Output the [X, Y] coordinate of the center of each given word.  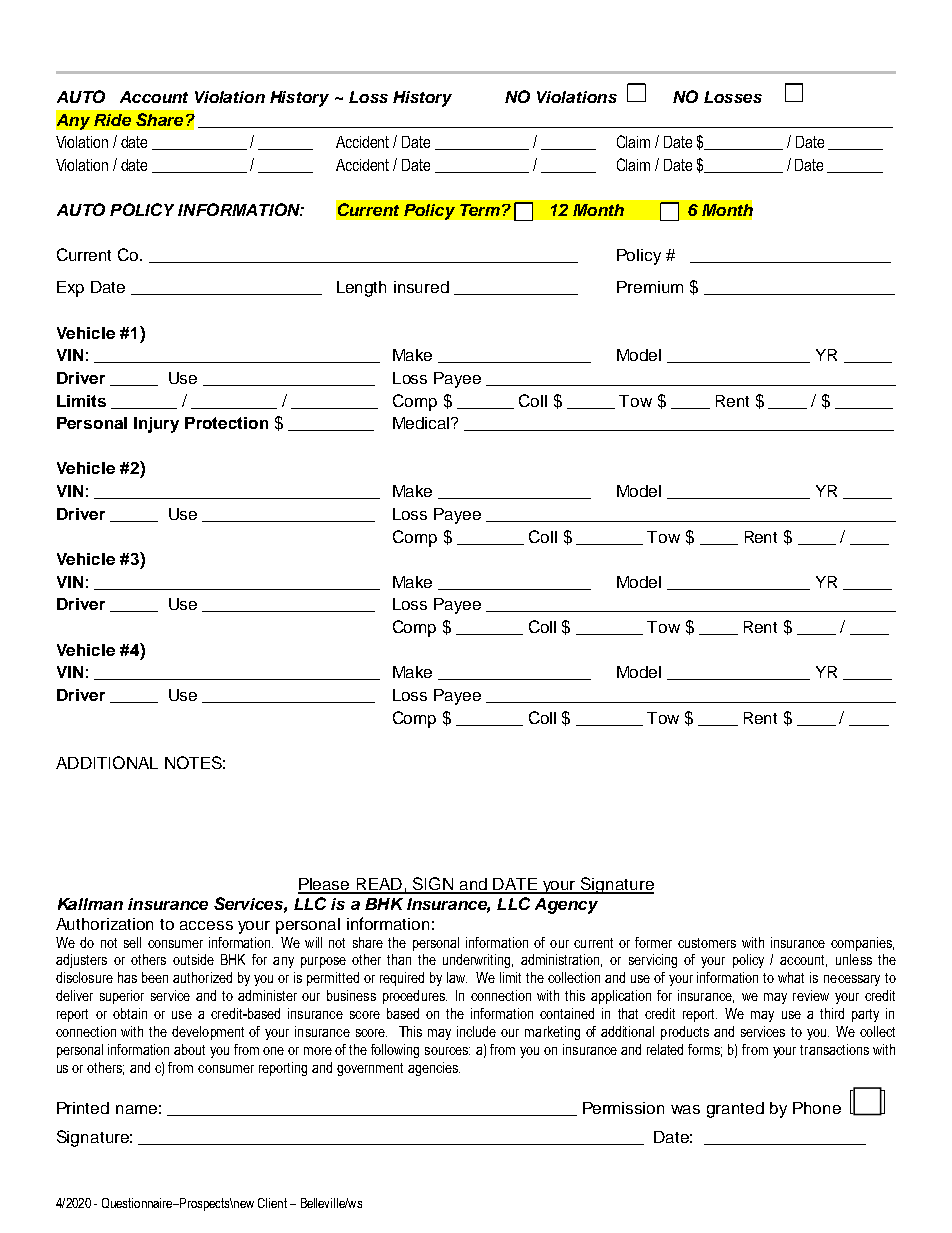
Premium [650, 287]
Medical [422, 423]
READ [379, 885]
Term [481, 210]
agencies [434, 1069]
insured [421, 287]
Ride [112, 120]
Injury [156, 425]
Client [272, 1203]
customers [707, 943]
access [206, 925]
